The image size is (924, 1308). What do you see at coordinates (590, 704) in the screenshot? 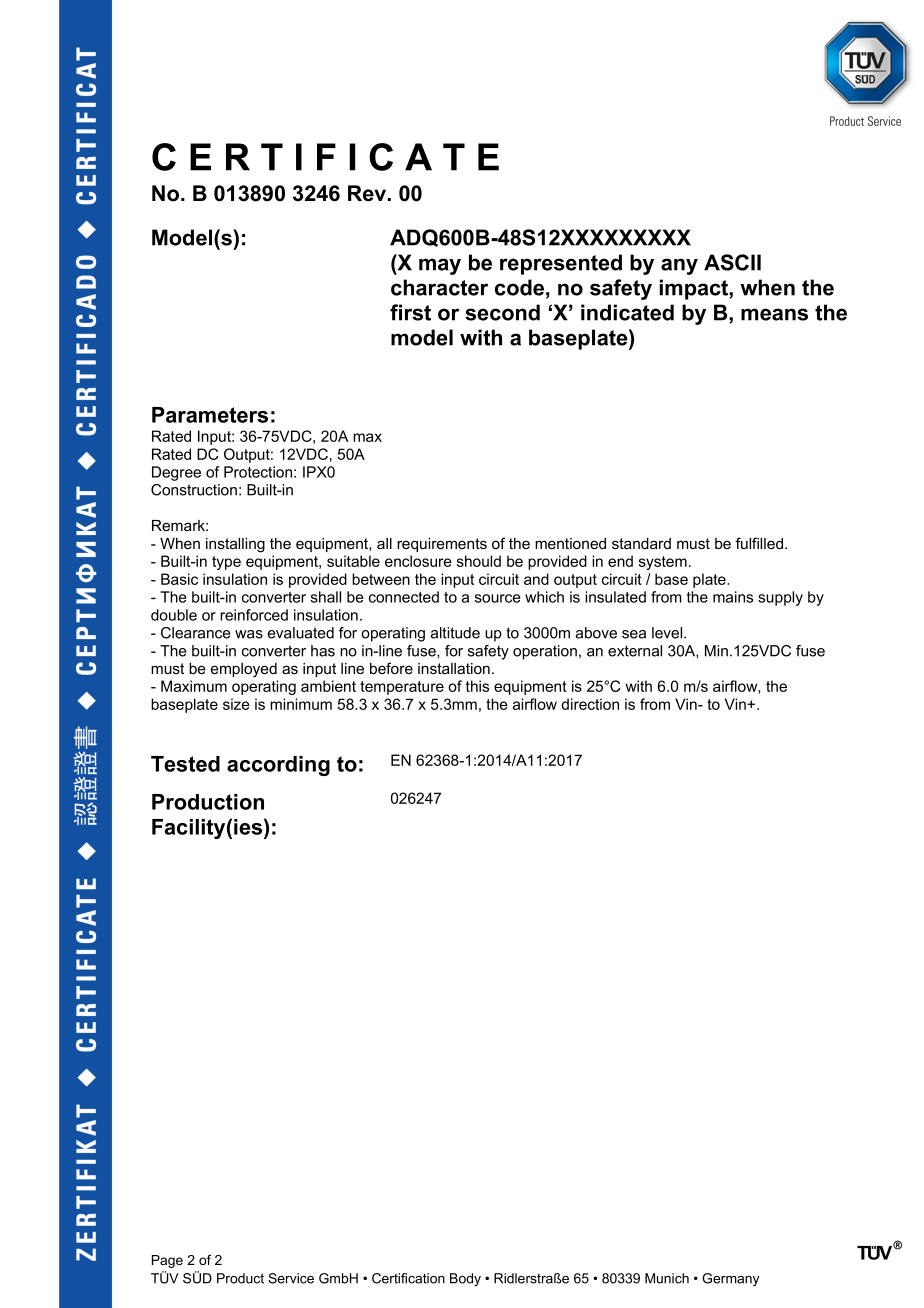
I see `direction` at bounding box center [590, 704].
